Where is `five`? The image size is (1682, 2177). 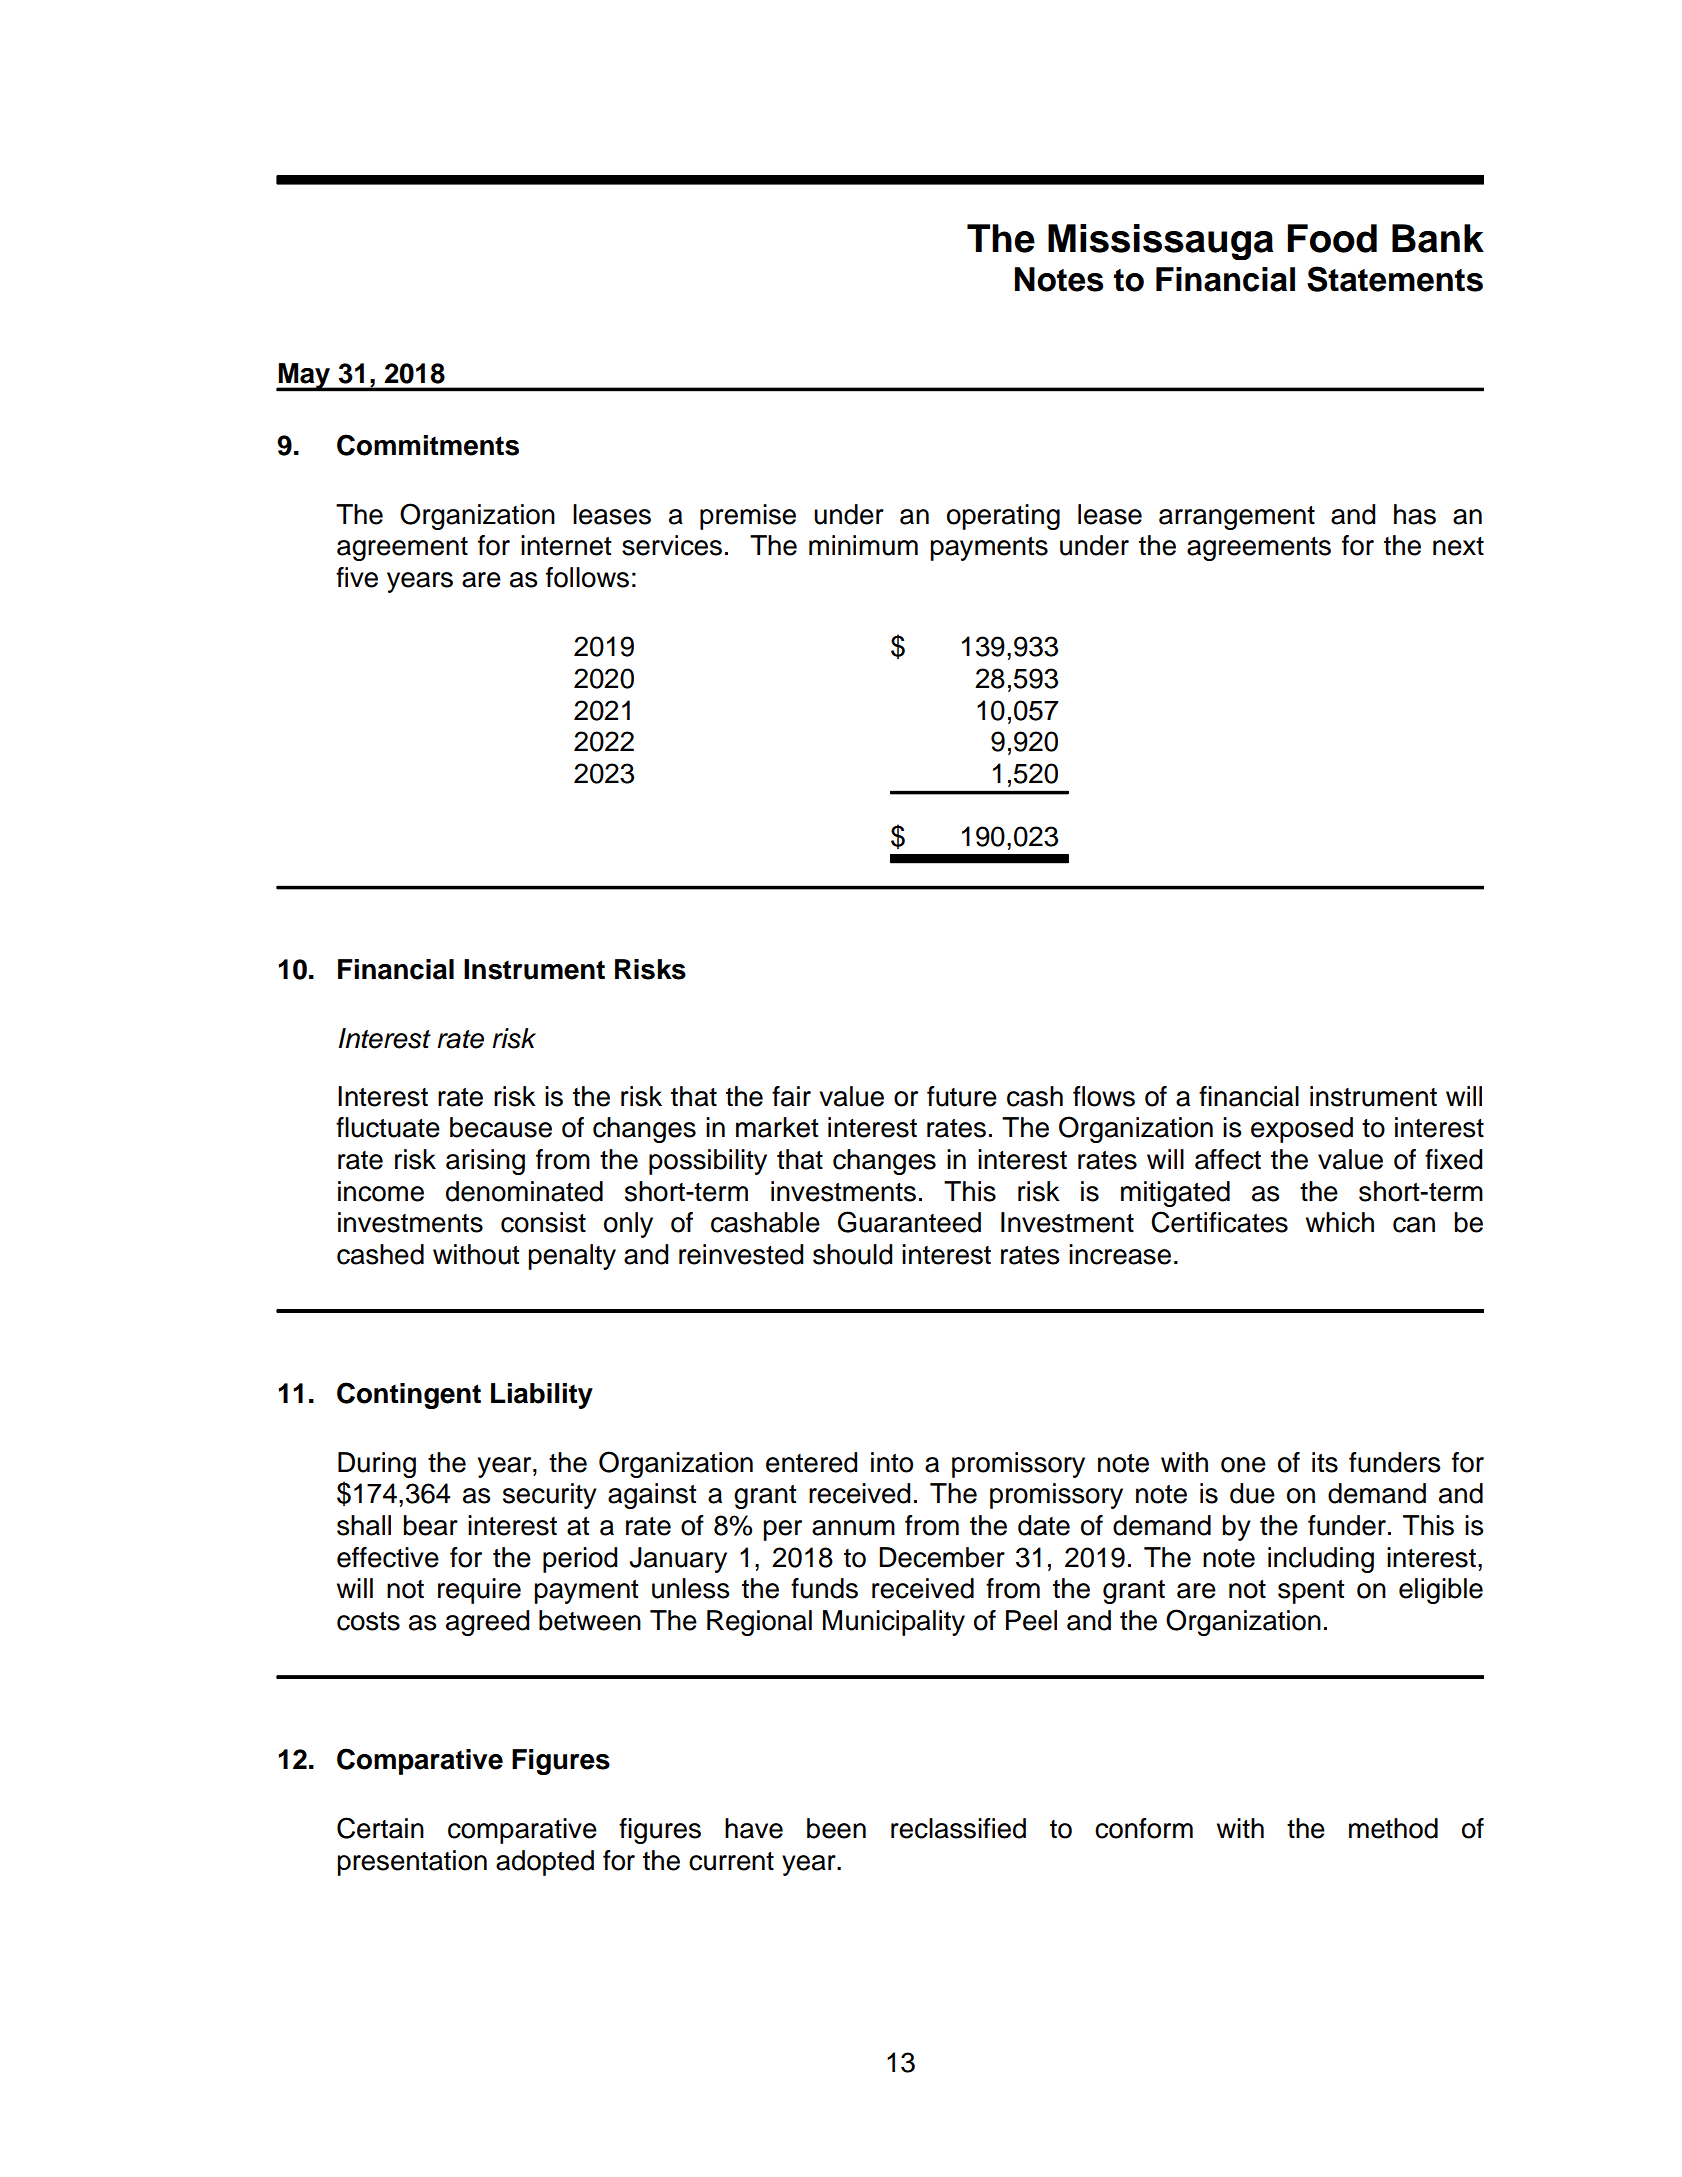 five is located at coordinates (357, 577).
